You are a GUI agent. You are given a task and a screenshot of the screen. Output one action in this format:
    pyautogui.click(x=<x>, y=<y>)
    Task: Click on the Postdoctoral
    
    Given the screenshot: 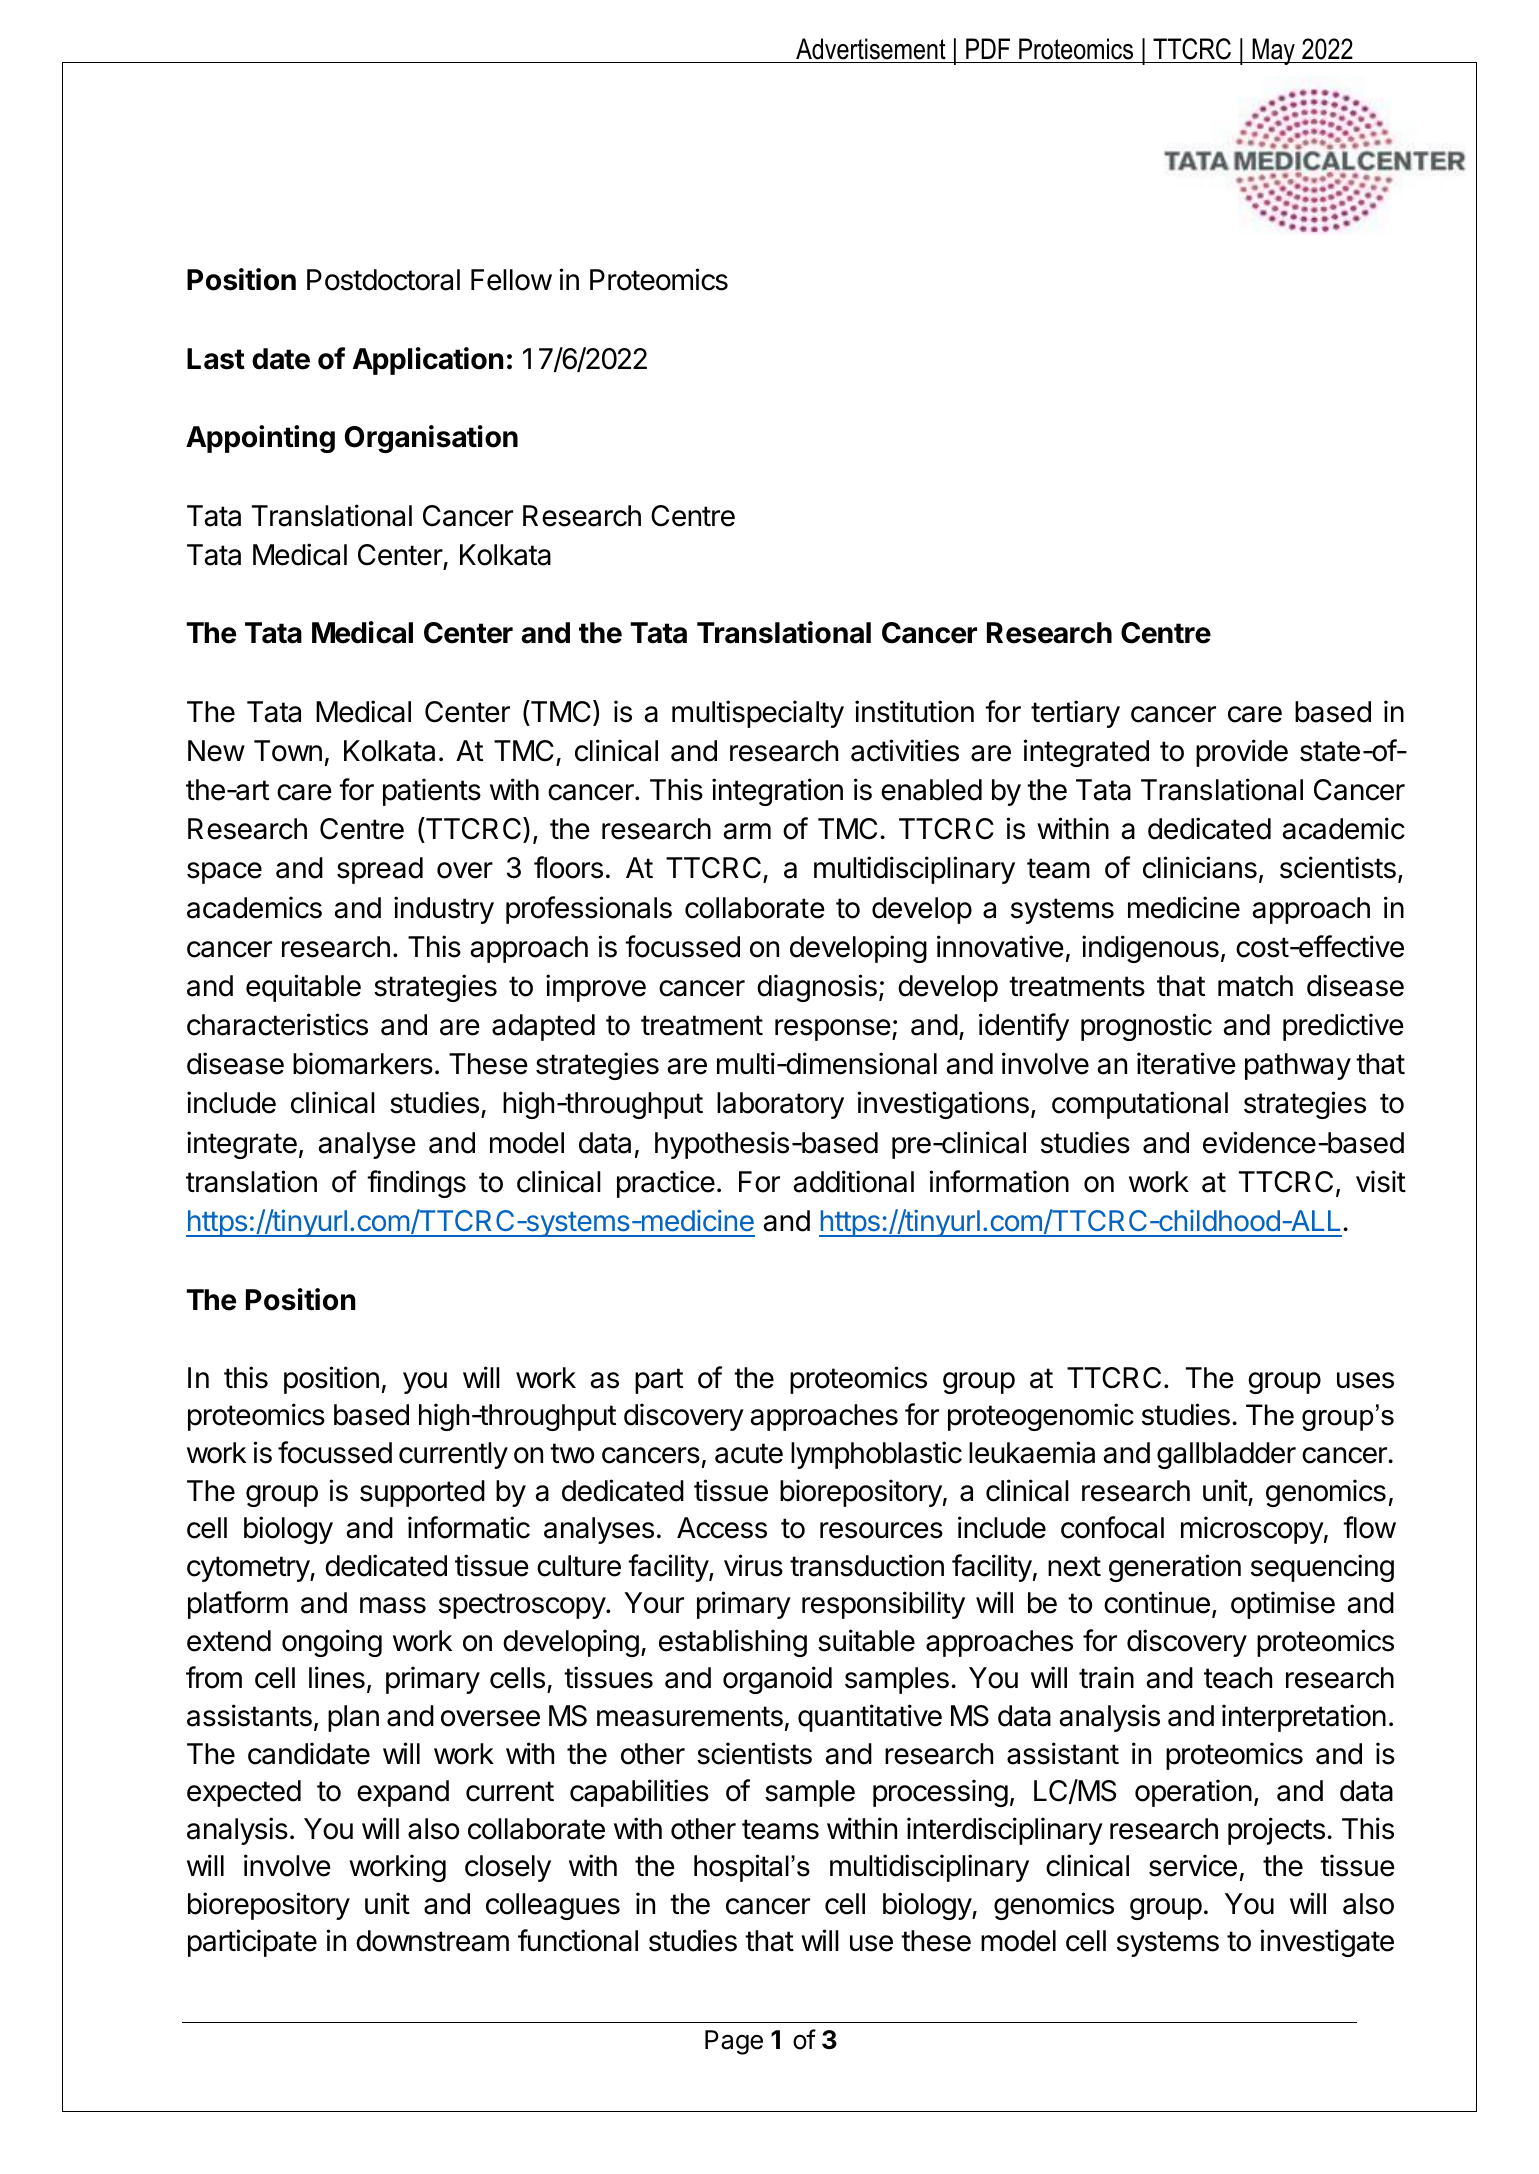 What is the action you would take?
    pyautogui.click(x=383, y=280)
